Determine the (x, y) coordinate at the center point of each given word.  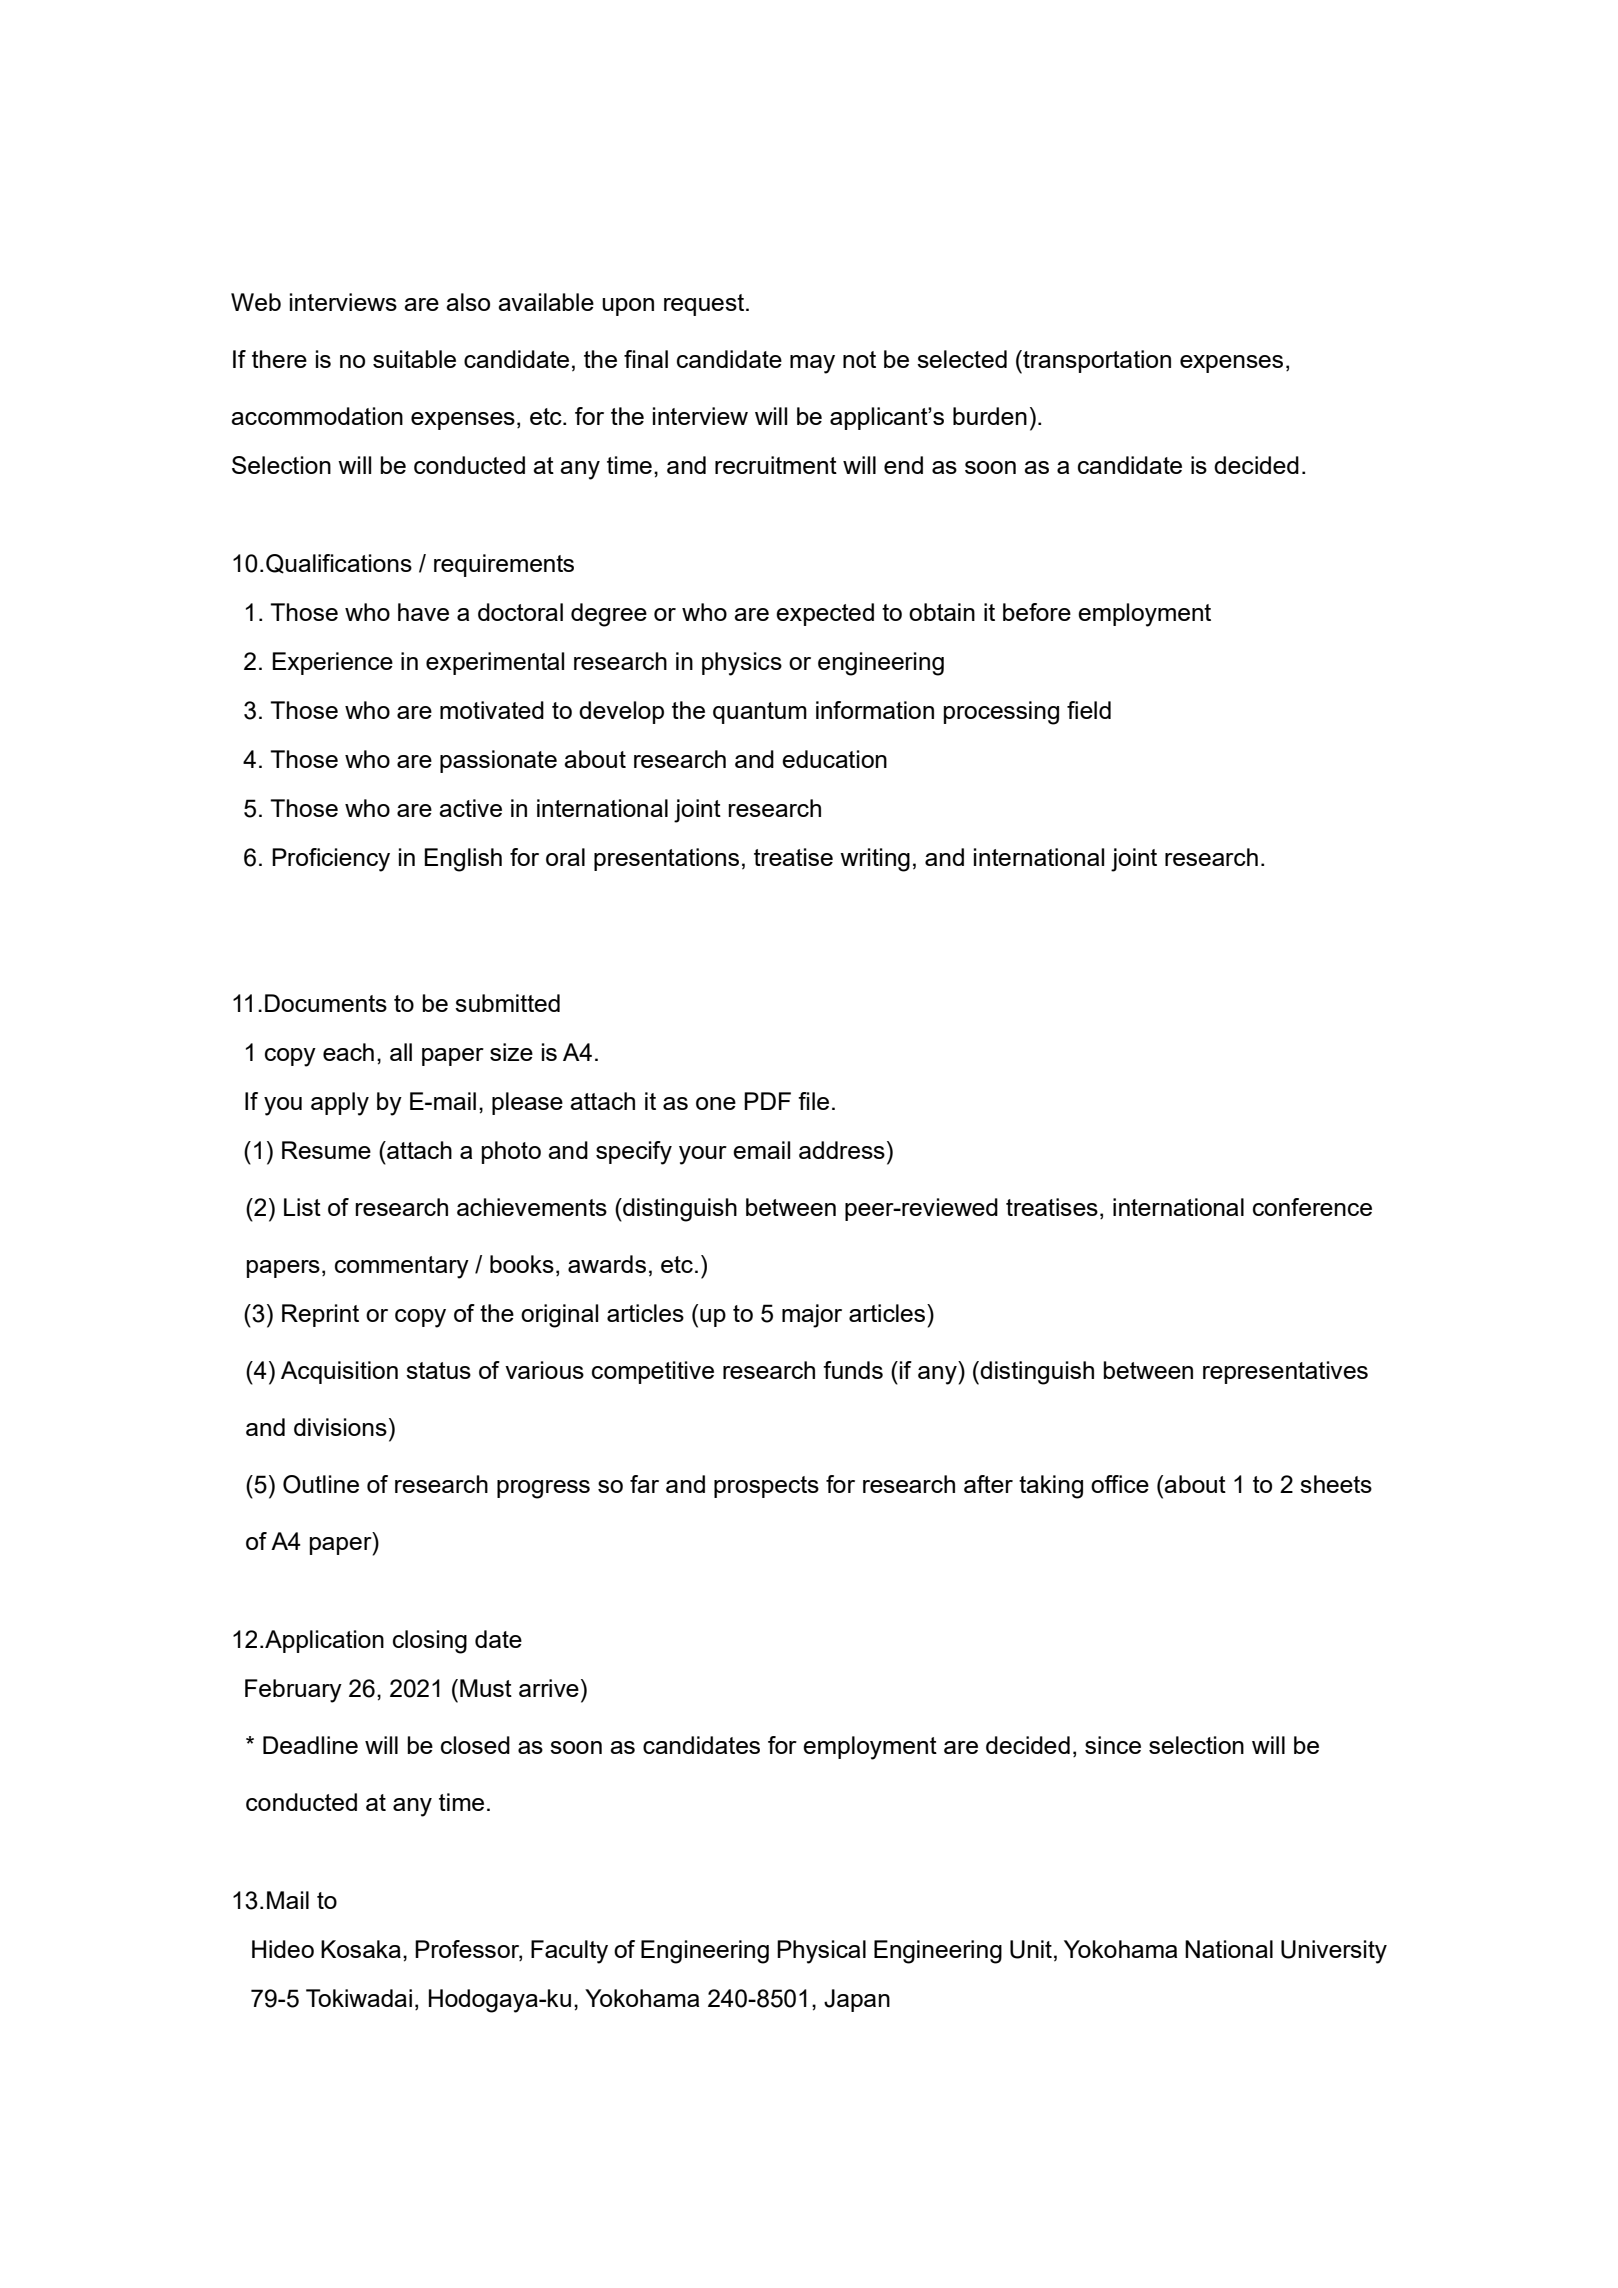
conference (1312, 1207)
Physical (821, 1952)
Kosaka (361, 1949)
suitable (414, 359)
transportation (1096, 362)
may (812, 364)
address (842, 1150)
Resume (326, 1150)
